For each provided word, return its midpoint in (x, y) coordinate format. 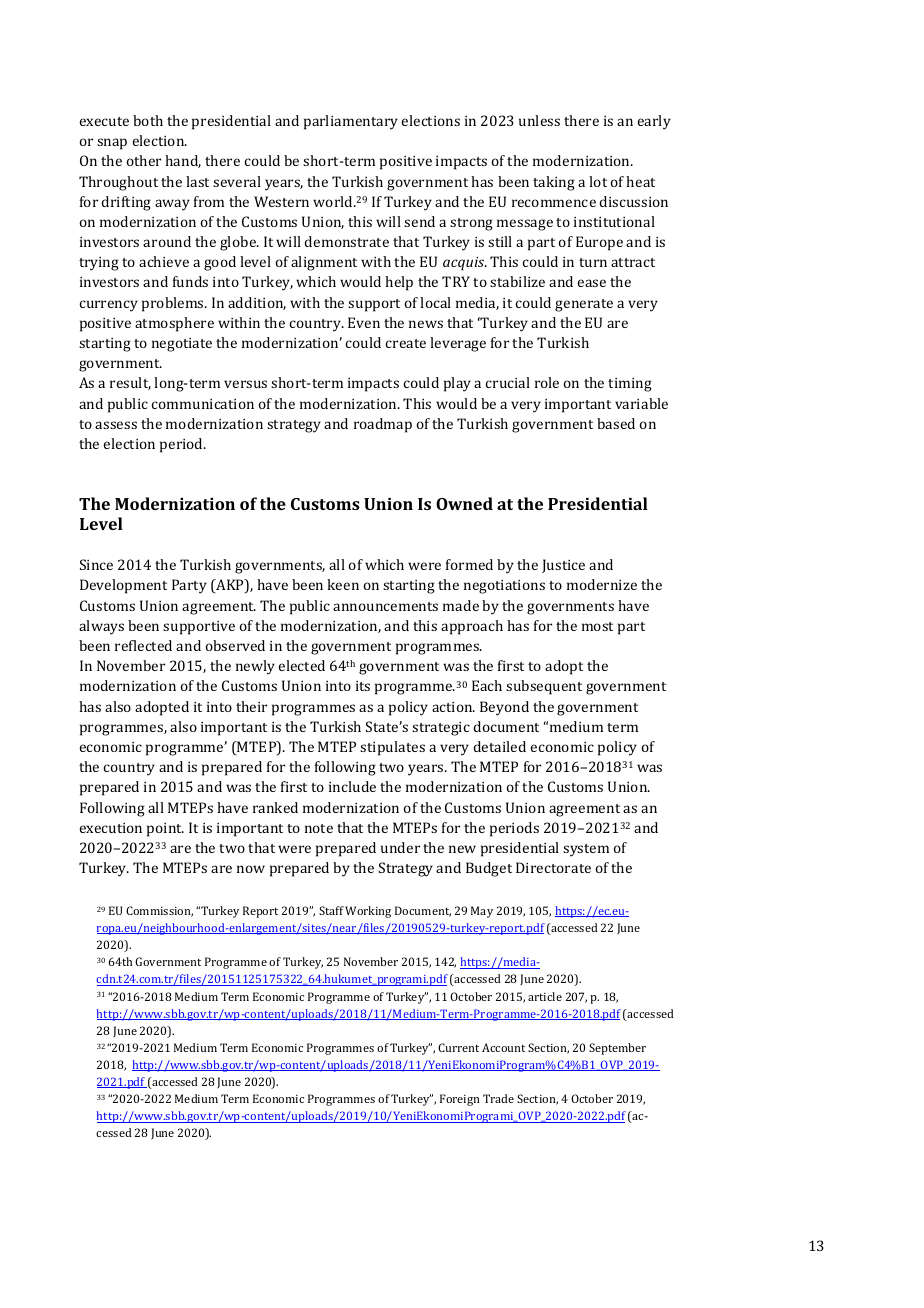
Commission (159, 911)
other (144, 160)
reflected (143, 645)
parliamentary (351, 122)
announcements (385, 606)
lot (598, 181)
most (597, 626)
